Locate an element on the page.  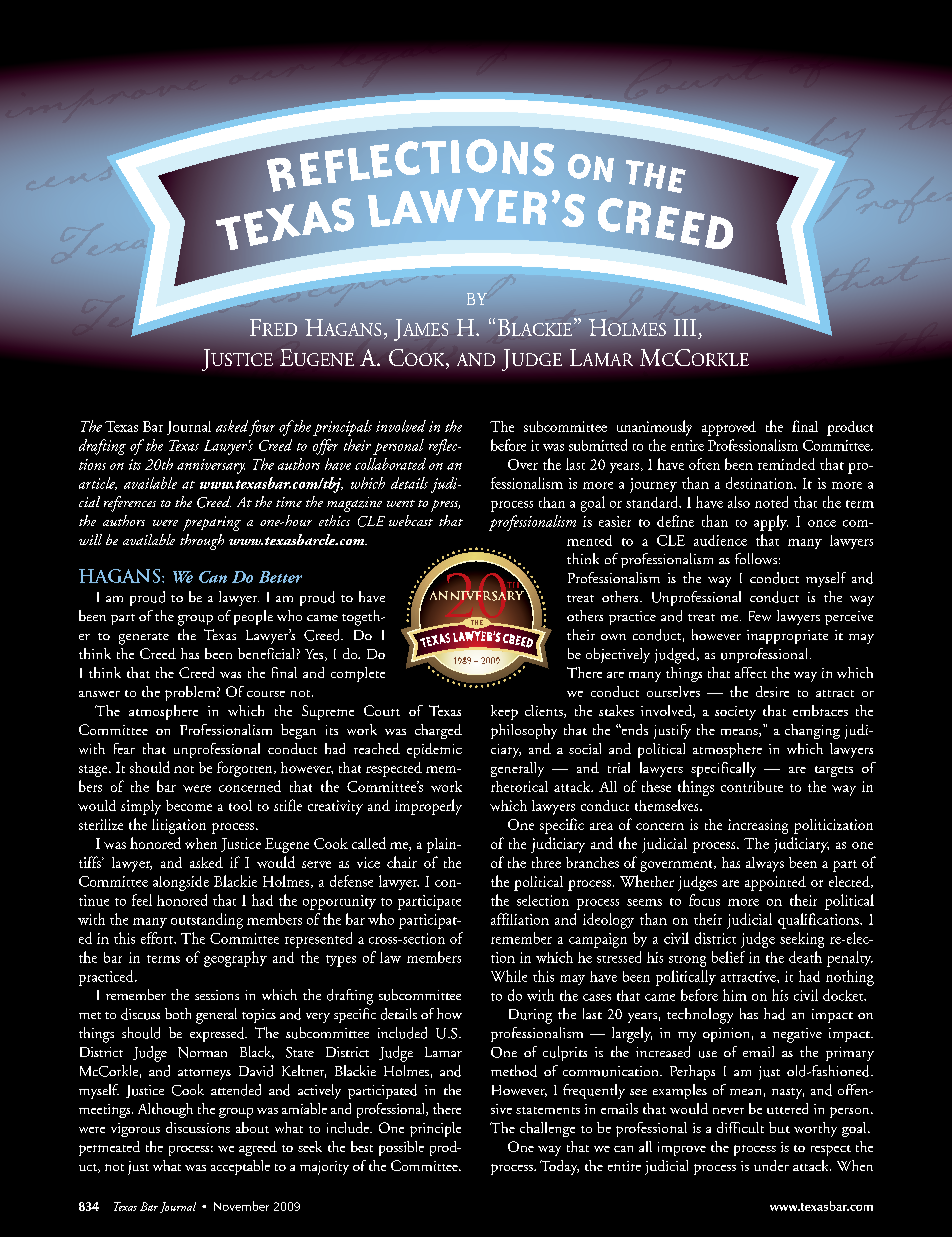
acceptable is located at coordinates (240, 1167).
